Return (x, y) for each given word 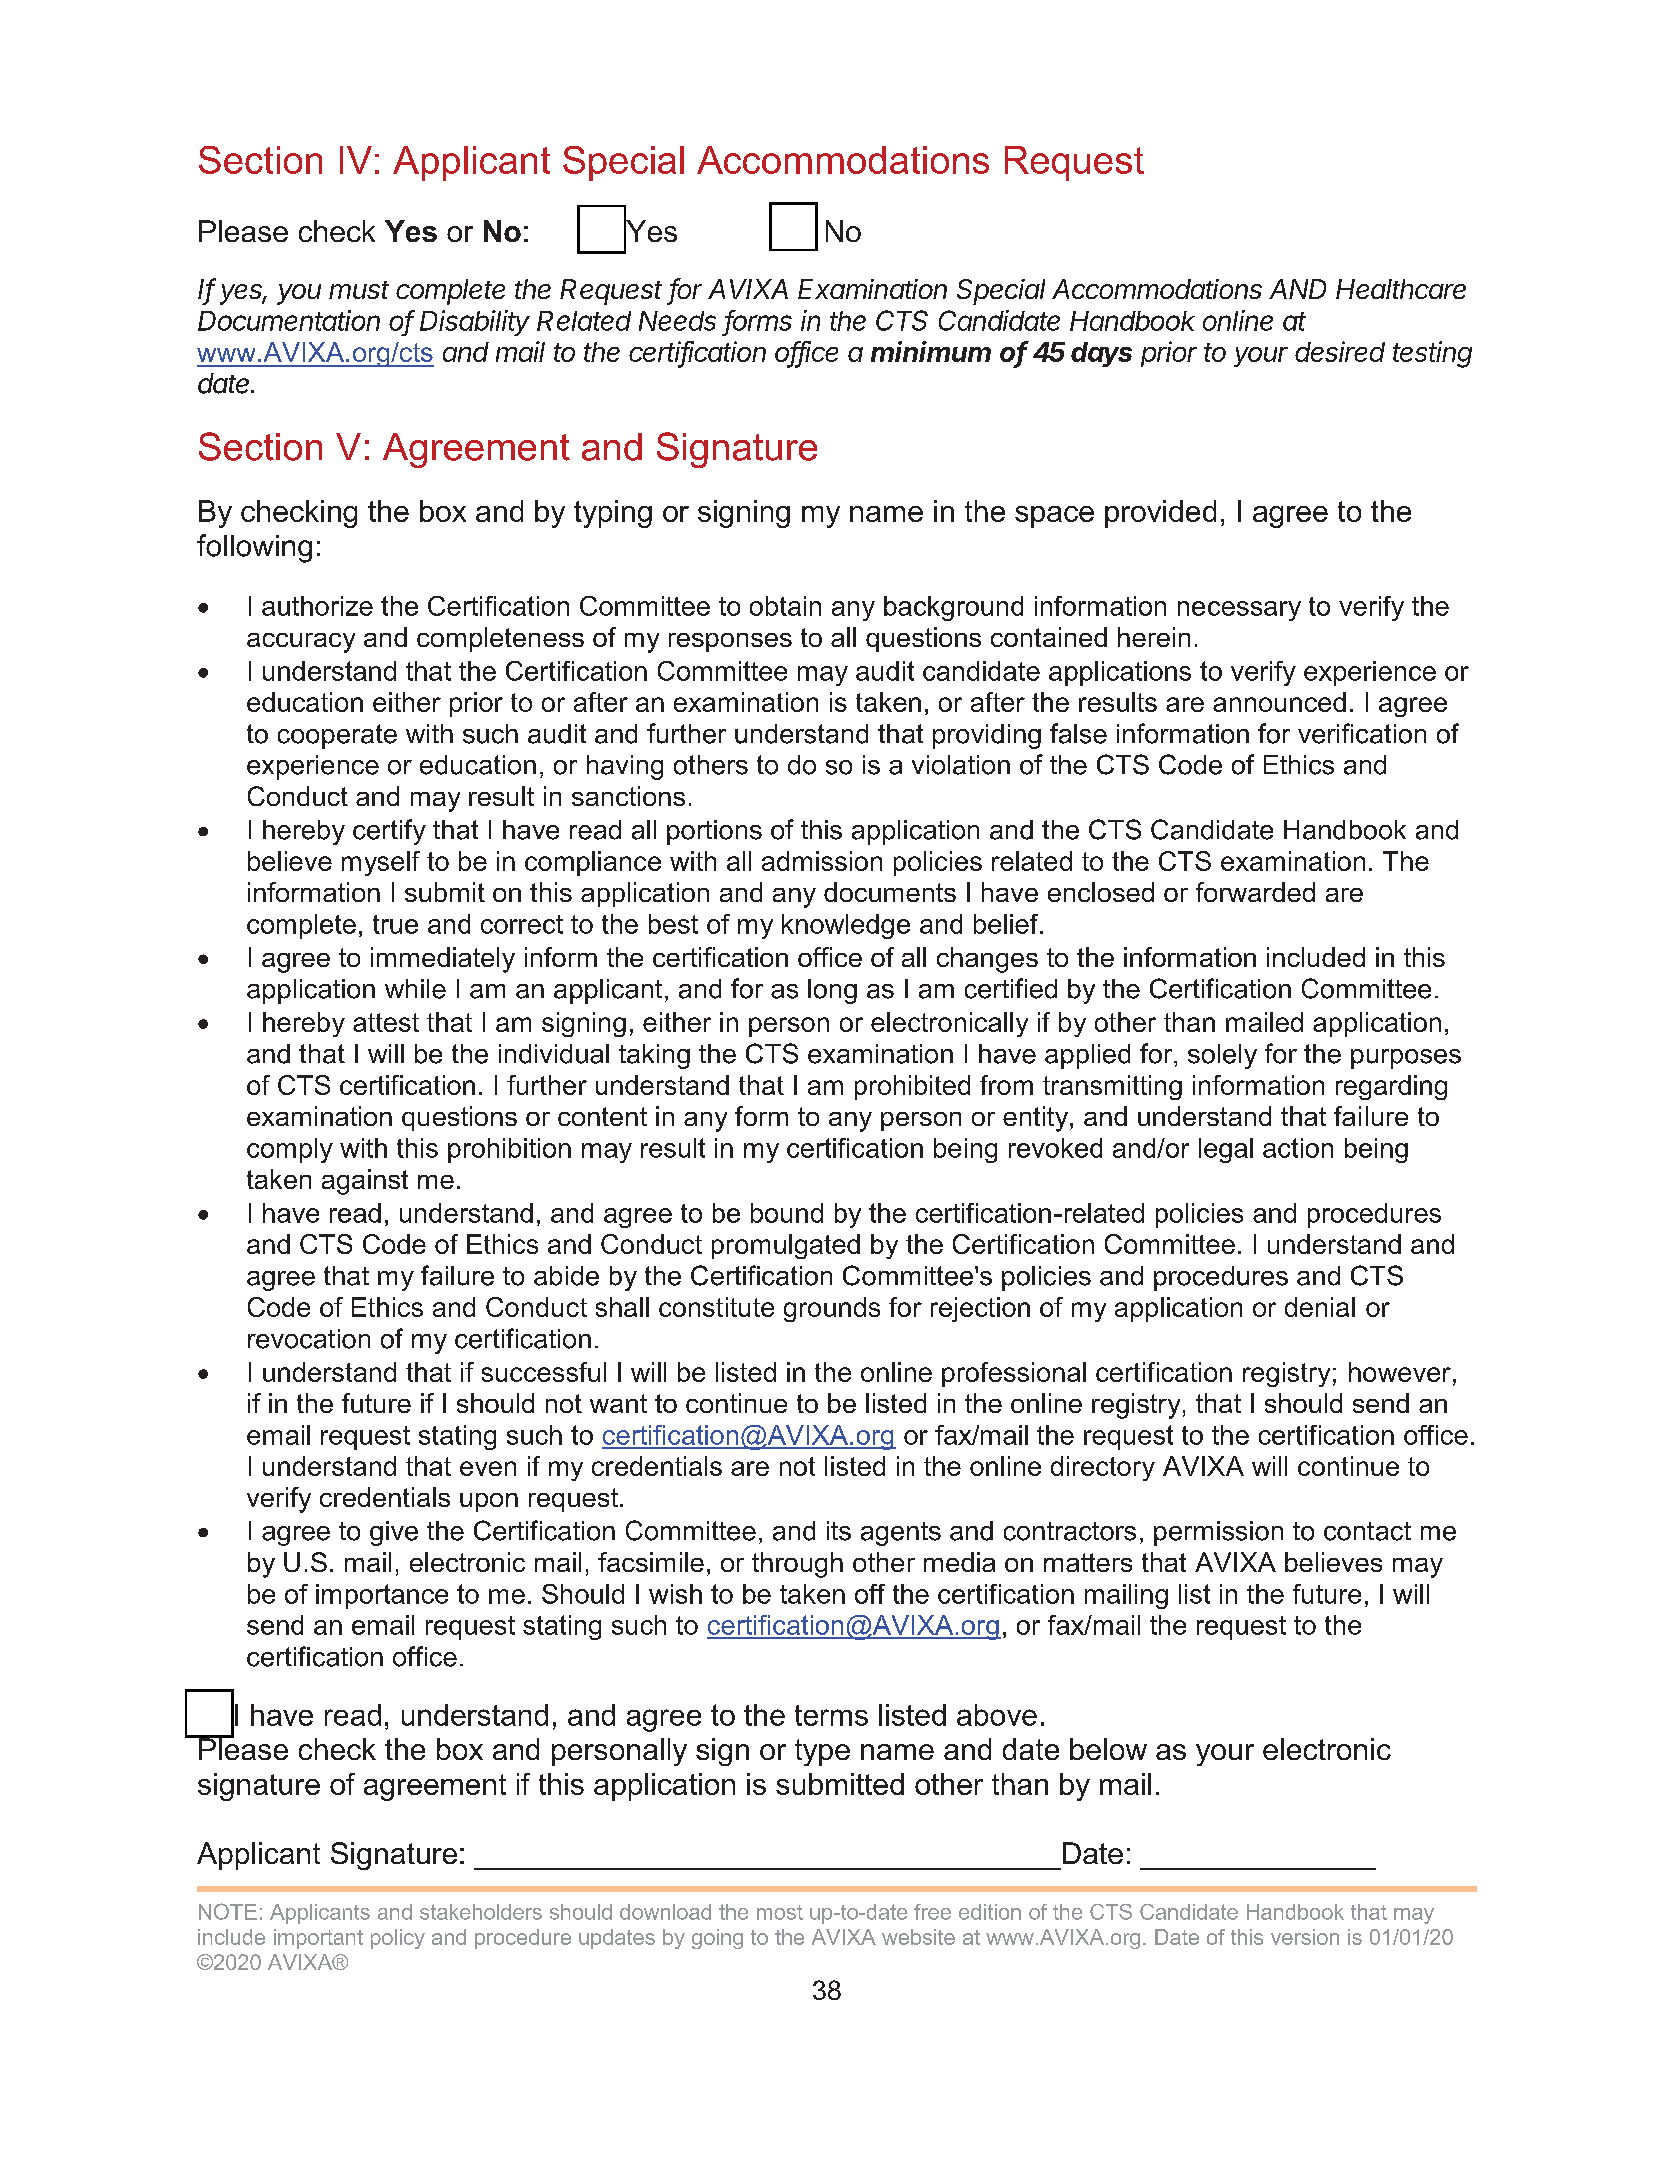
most (780, 1912)
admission (822, 861)
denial (1320, 1307)
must (359, 290)
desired (1340, 351)
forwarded (1255, 892)
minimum (931, 351)
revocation (309, 1339)
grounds (832, 1309)
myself (381, 863)
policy (398, 1939)
